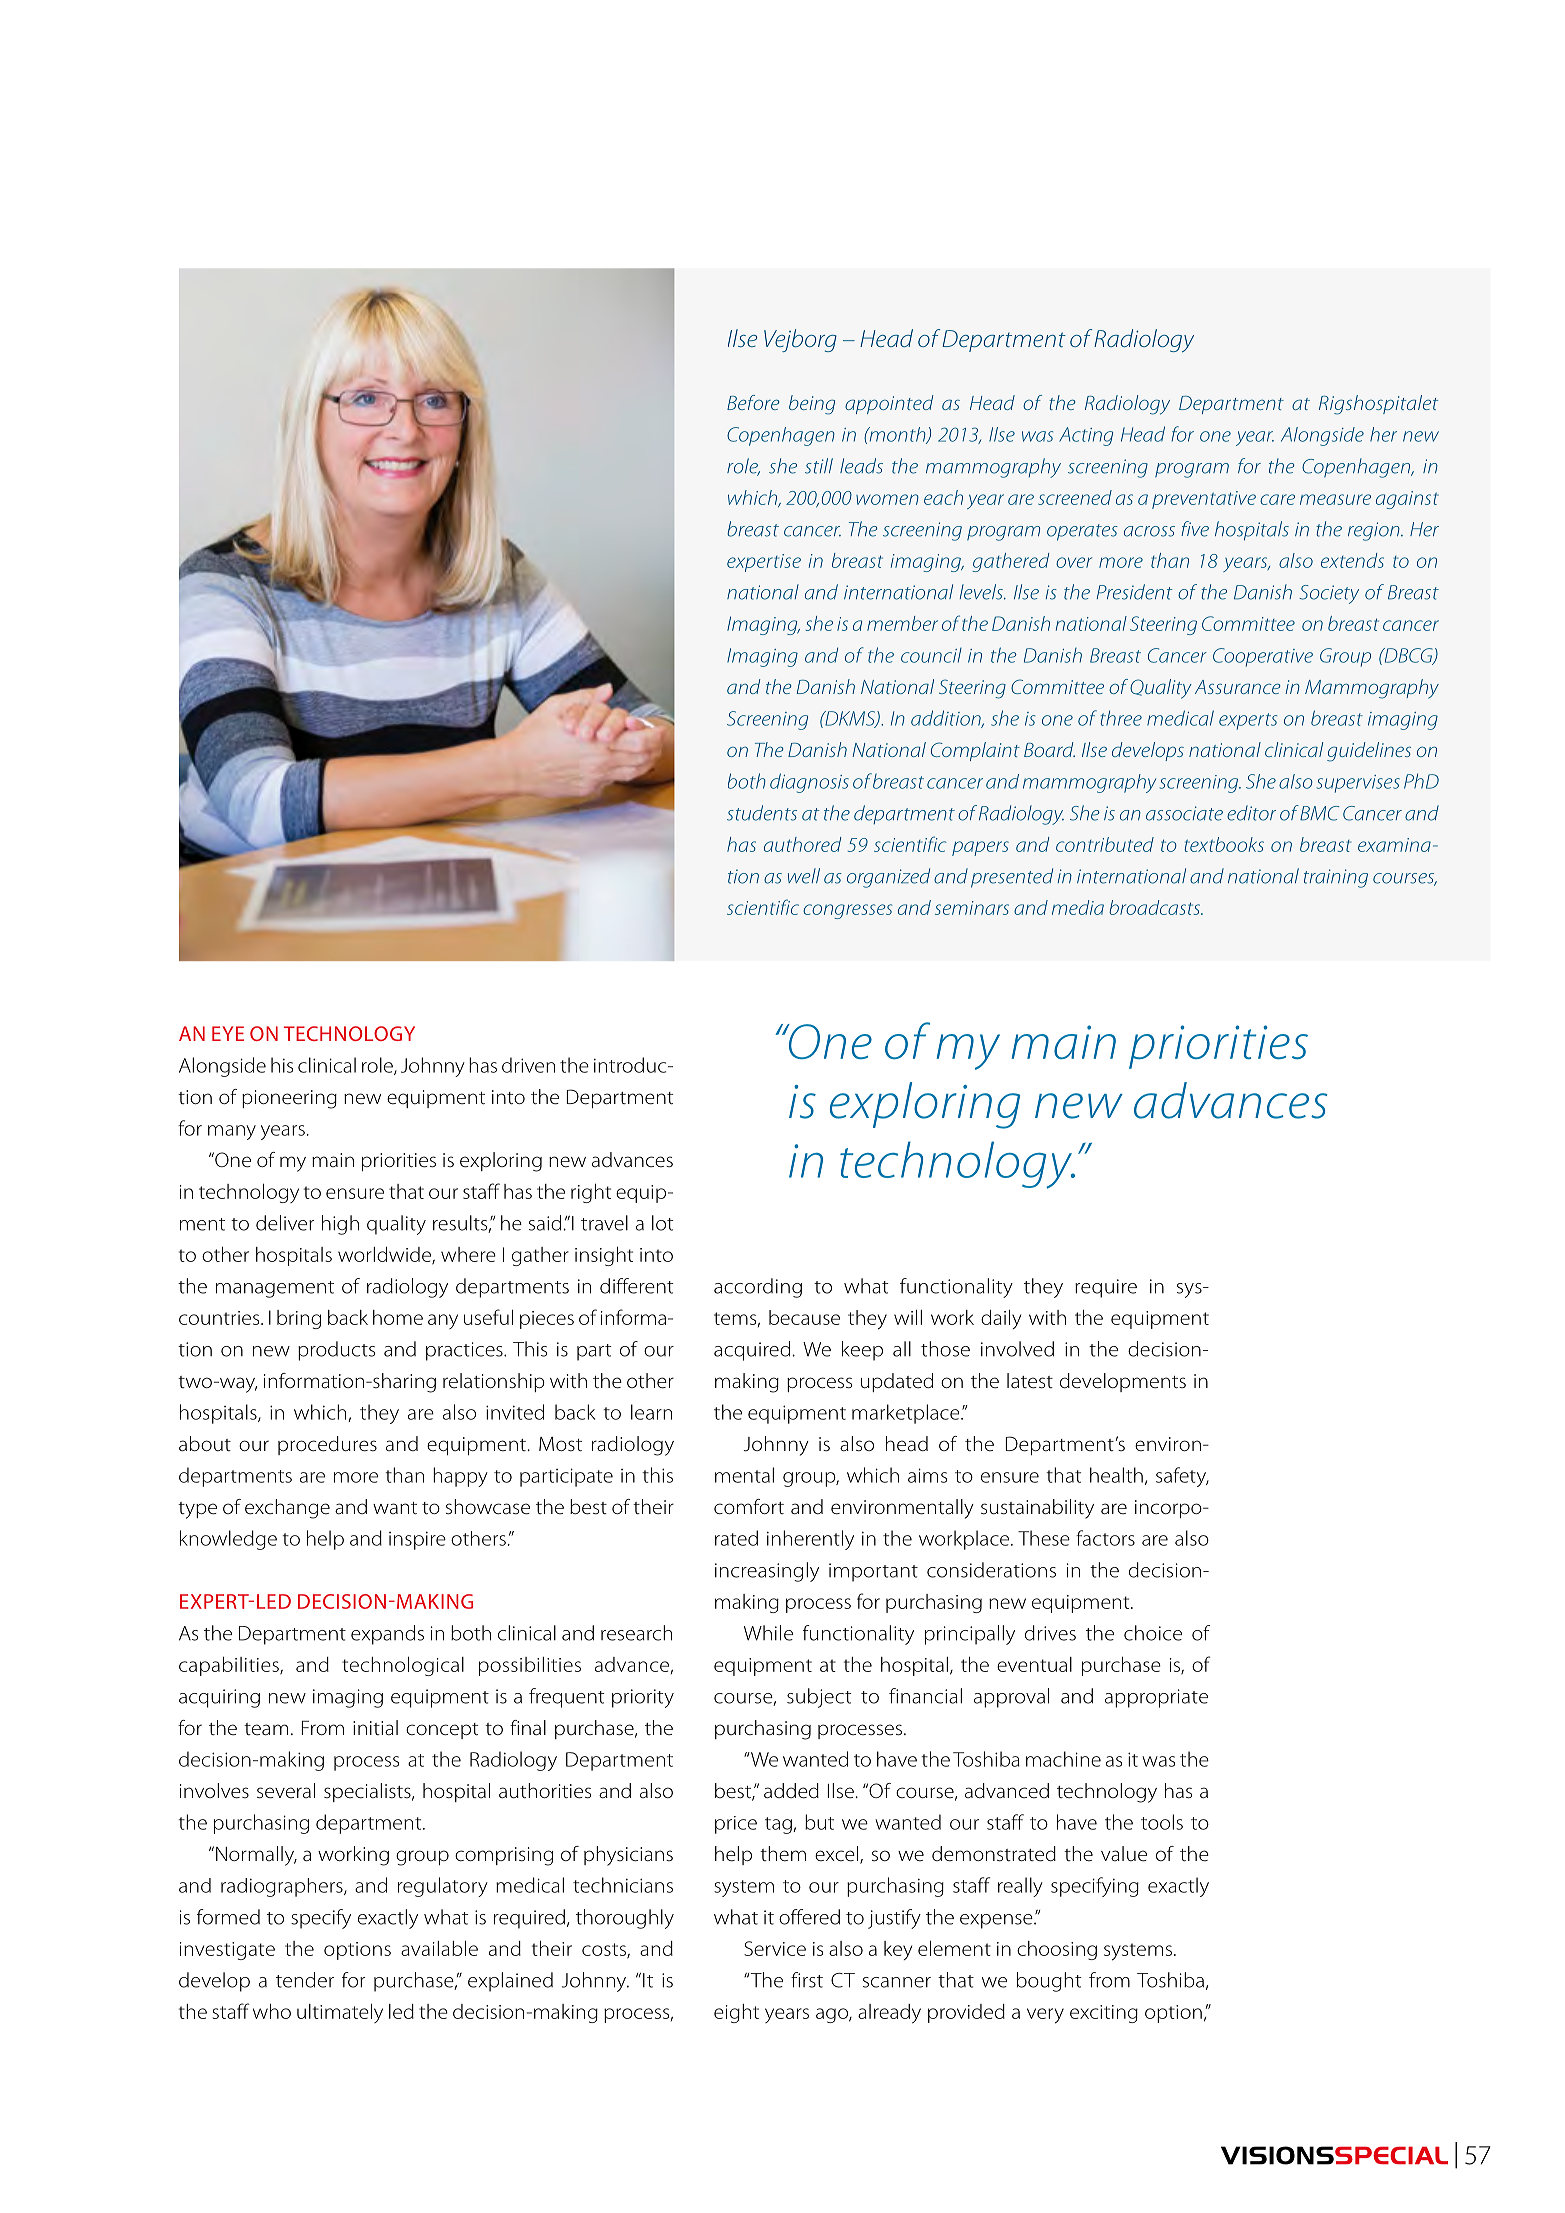  What do you see at coordinates (749, 1507) in the screenshot?
I see `comfort` at bounding box center [749, 1507].
